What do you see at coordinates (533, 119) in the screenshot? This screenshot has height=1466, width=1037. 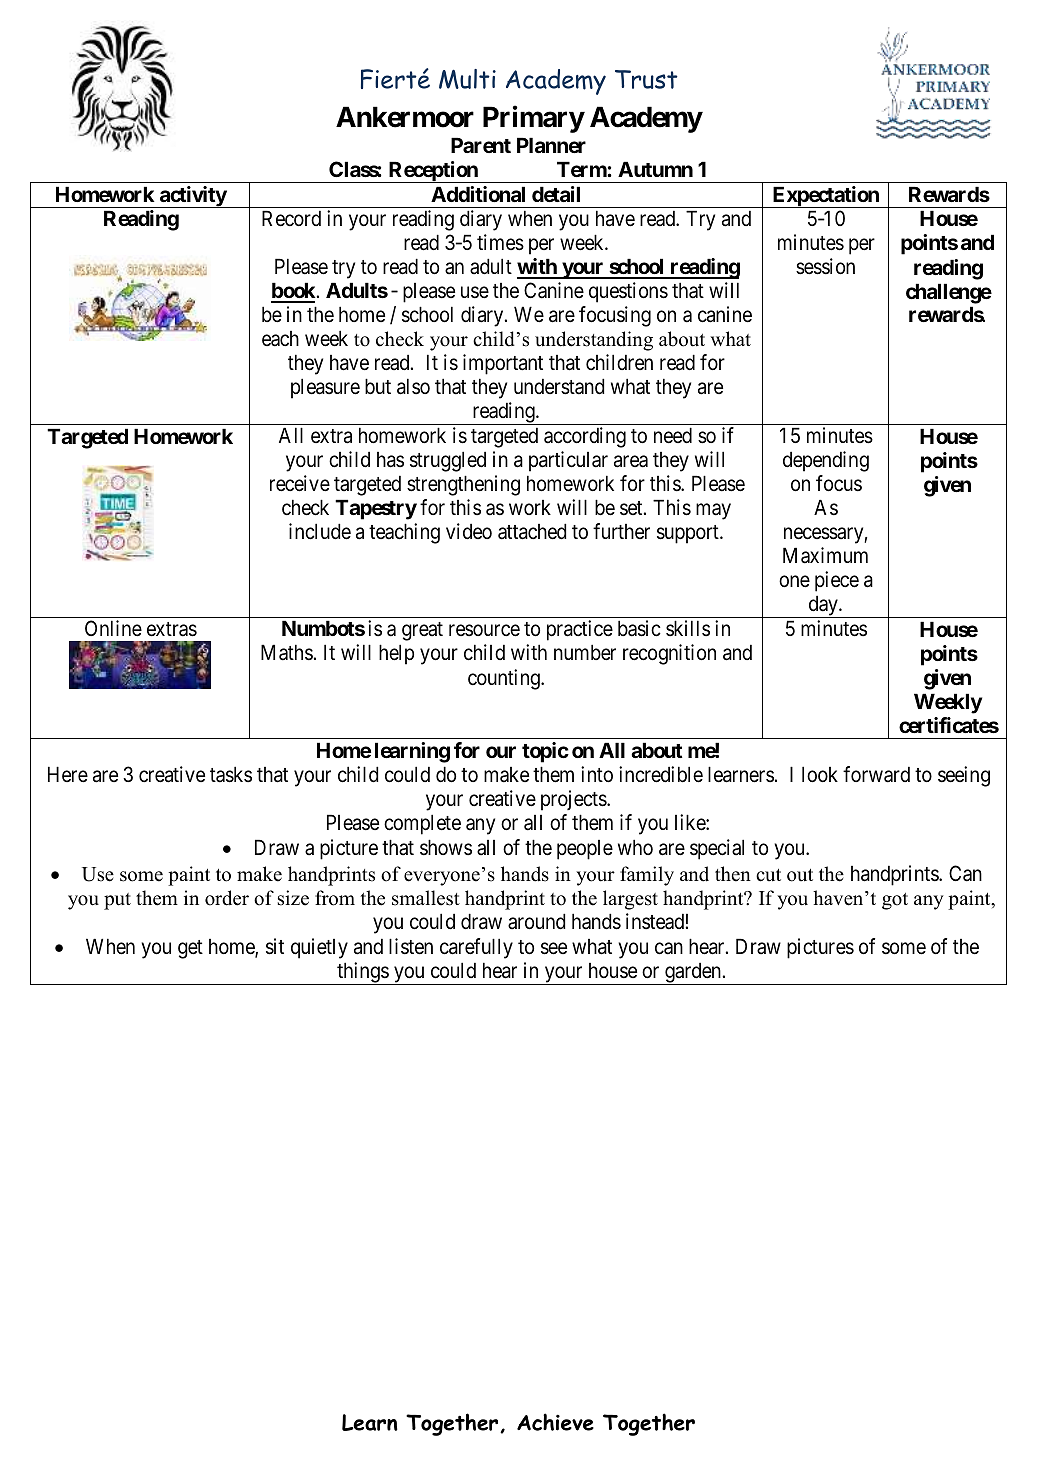 I see `Primary` at bounding box center [533, 119].
